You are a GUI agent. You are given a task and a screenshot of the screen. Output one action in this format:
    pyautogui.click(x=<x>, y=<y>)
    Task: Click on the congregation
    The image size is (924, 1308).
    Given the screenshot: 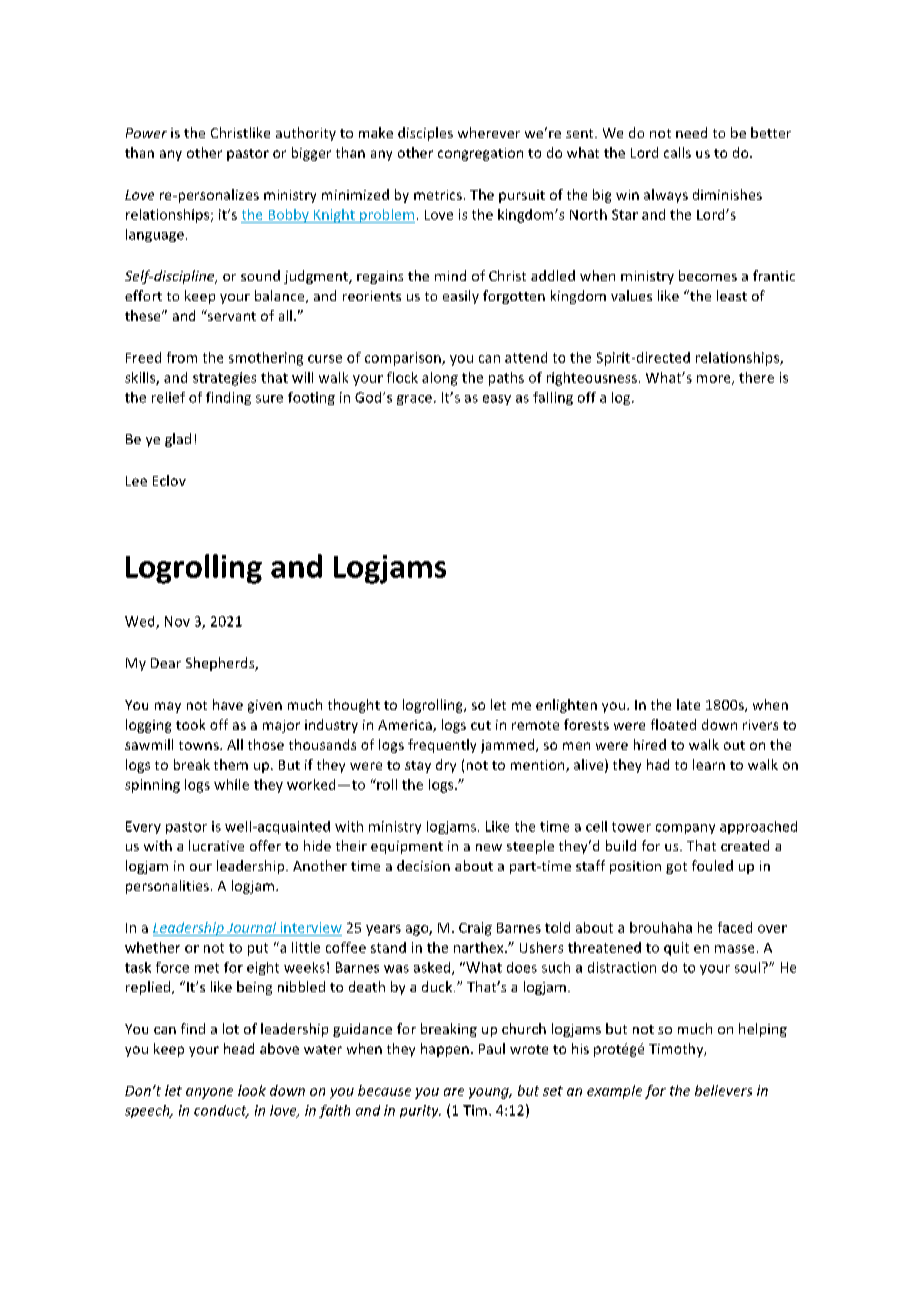 What is the action you would take?
    pyautogui.click(x=480, y=154)
